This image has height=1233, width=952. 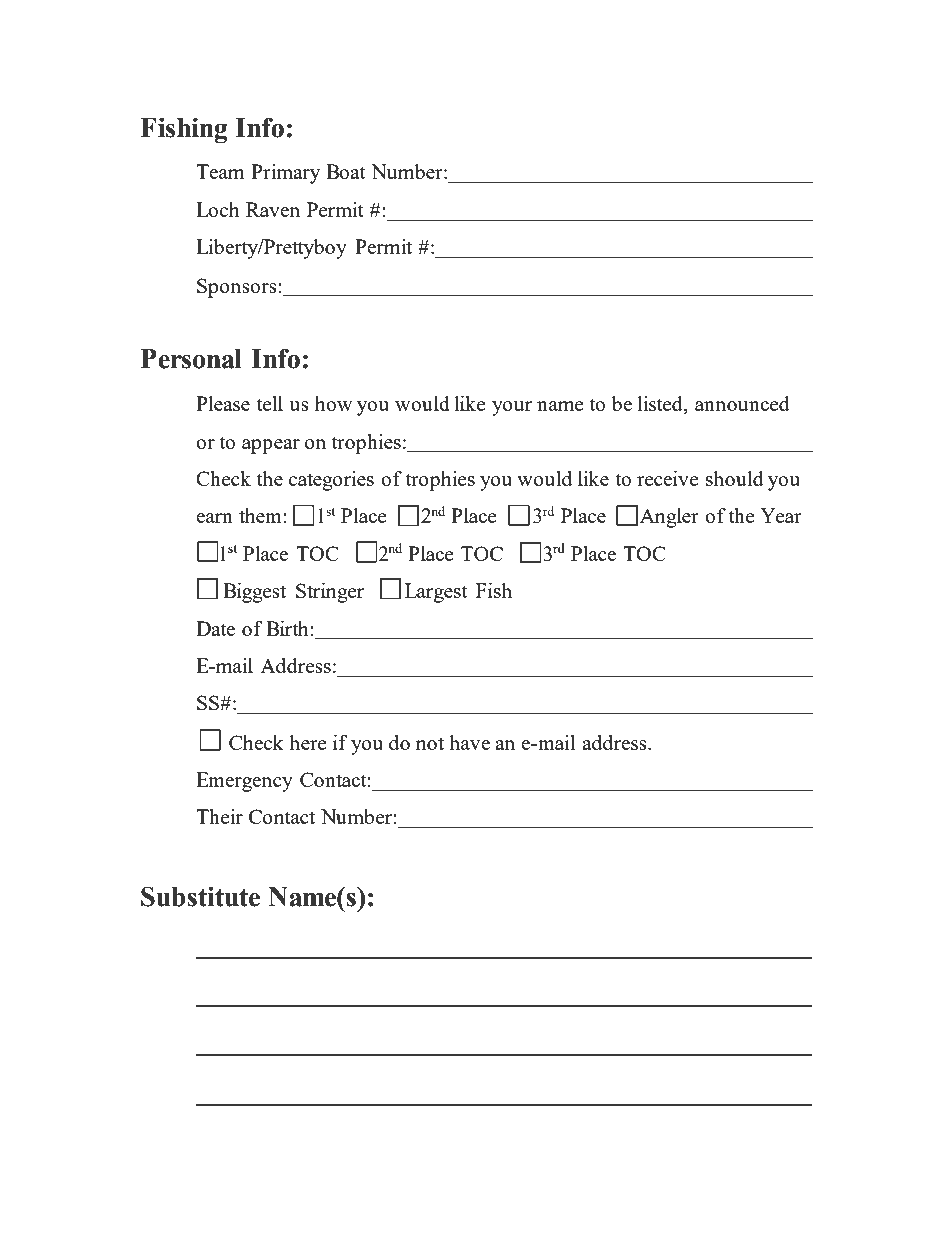 What do you see at coordinates (469, 742) in the image?
I see `have` at bounding box center [469, 742].
